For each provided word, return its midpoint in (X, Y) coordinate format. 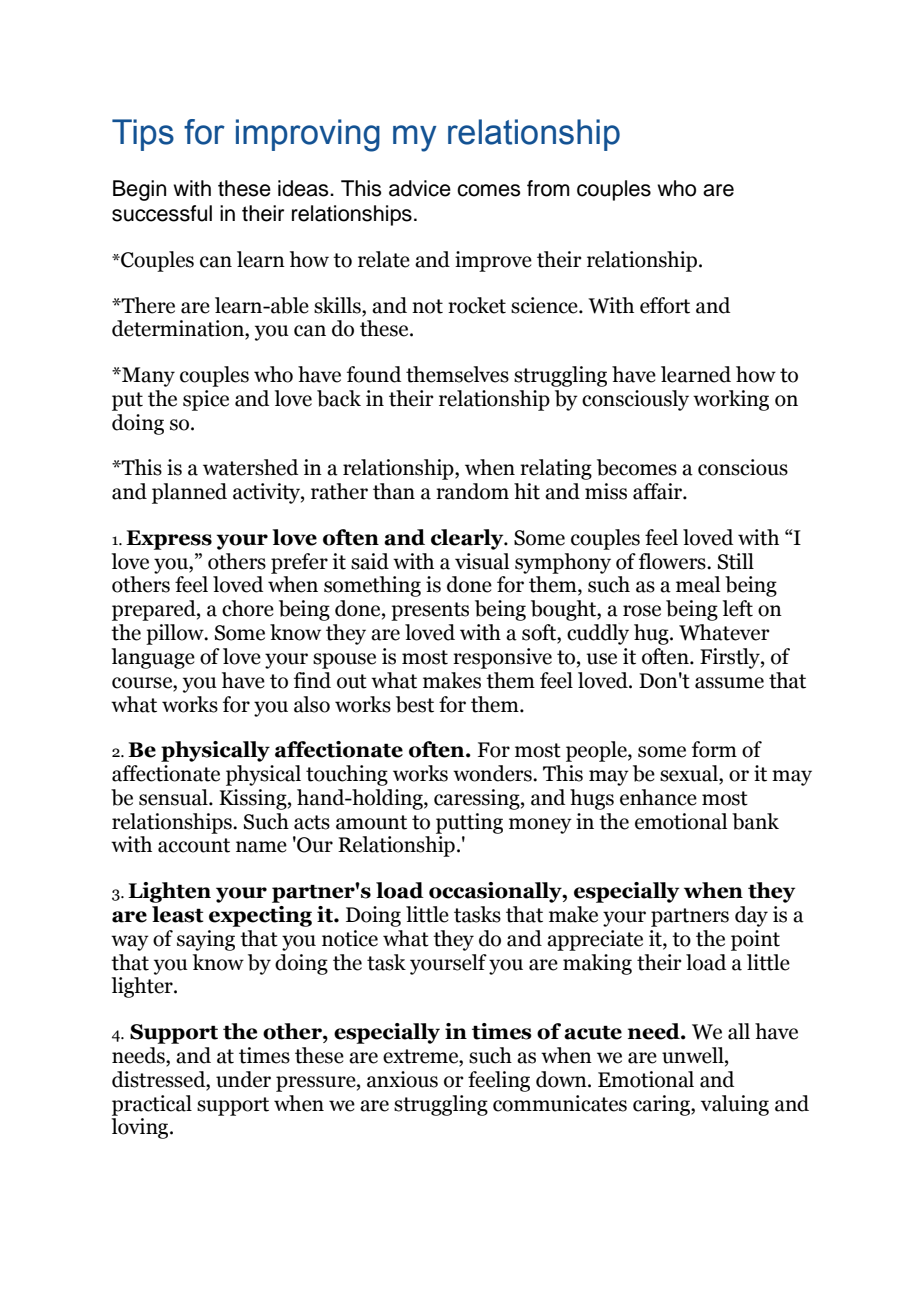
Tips (143, 135)
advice (420, 188)
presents (430, 611)
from (548, 188)
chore (248, 608)
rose (642, 611)
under (243, 1079)
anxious (402, 1079)
